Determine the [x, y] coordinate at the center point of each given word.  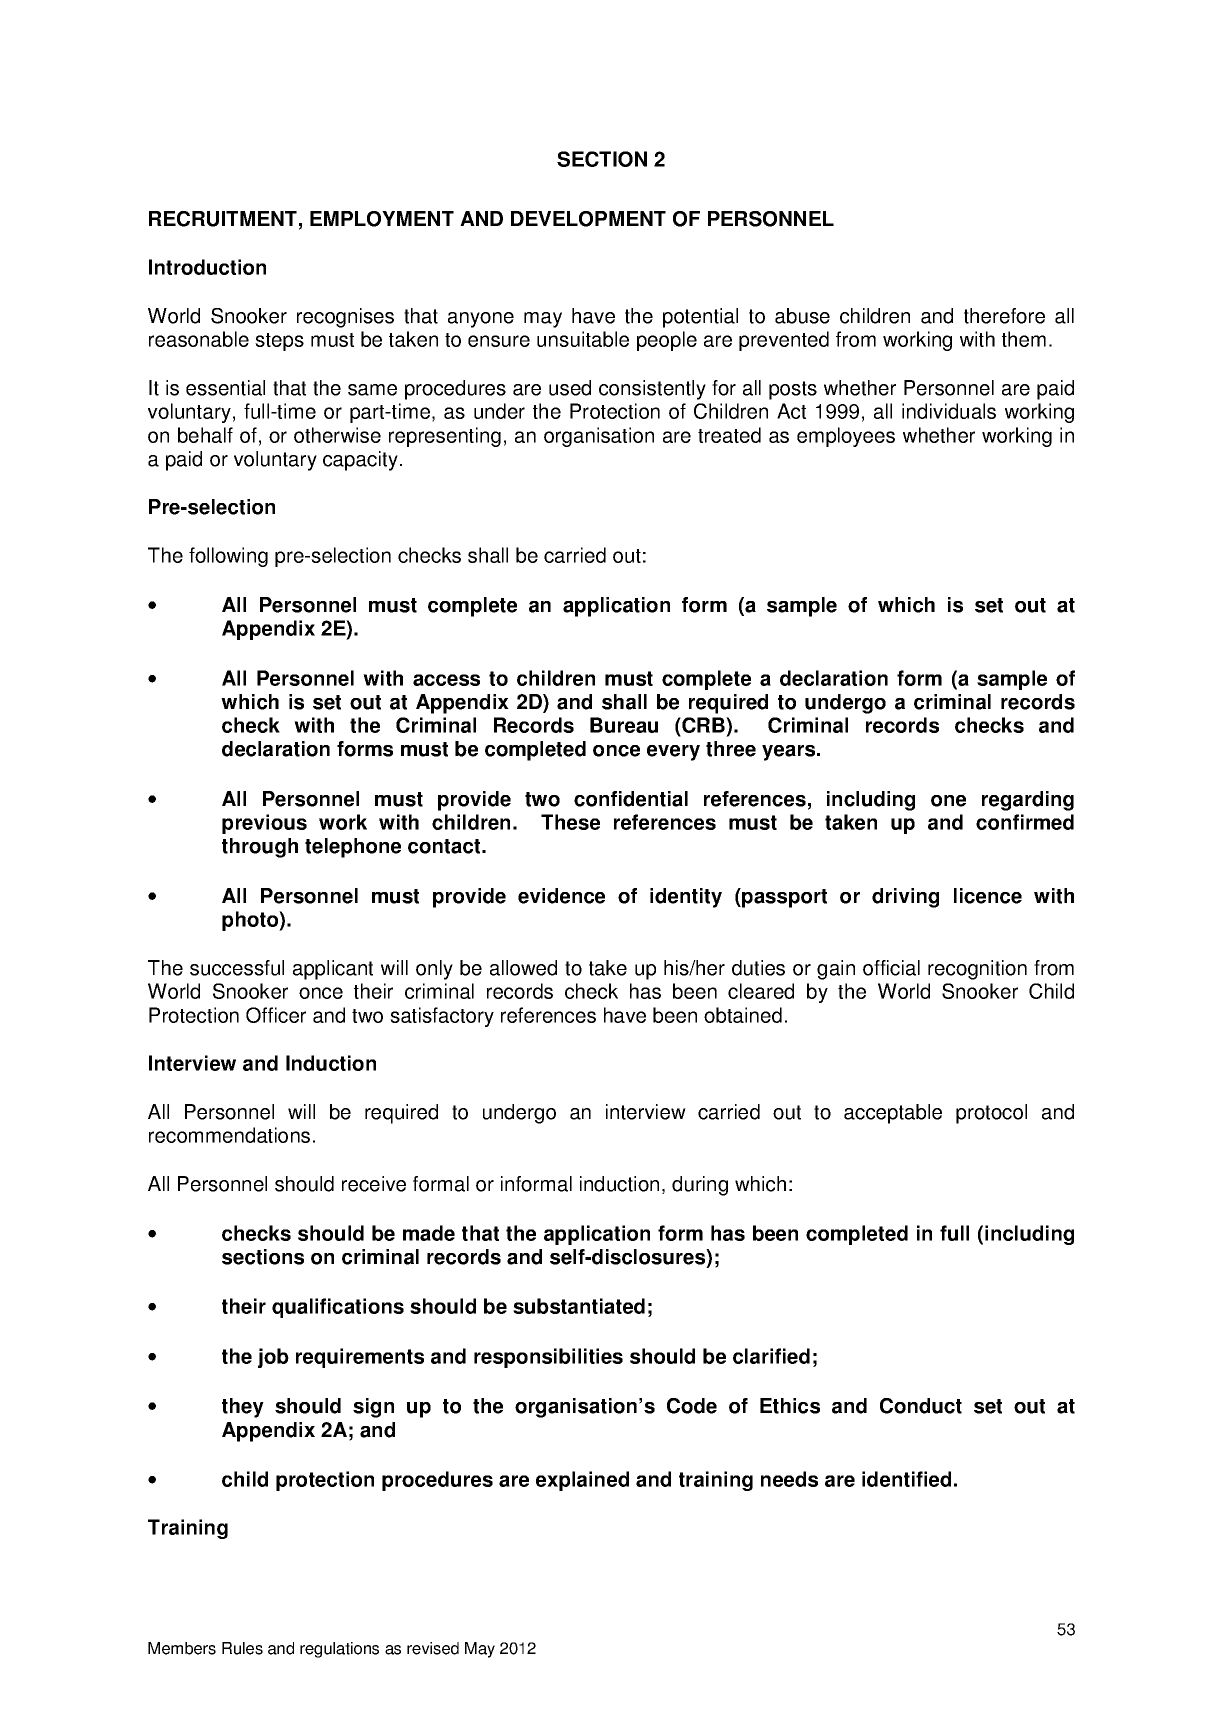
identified [906, 1479]
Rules [242, 1648]
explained [582, 1481]
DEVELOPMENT [588, 219]
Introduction [207, 267]
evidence [561, 896]
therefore [1004, 316]
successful [237, 968]
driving [905, 898]
